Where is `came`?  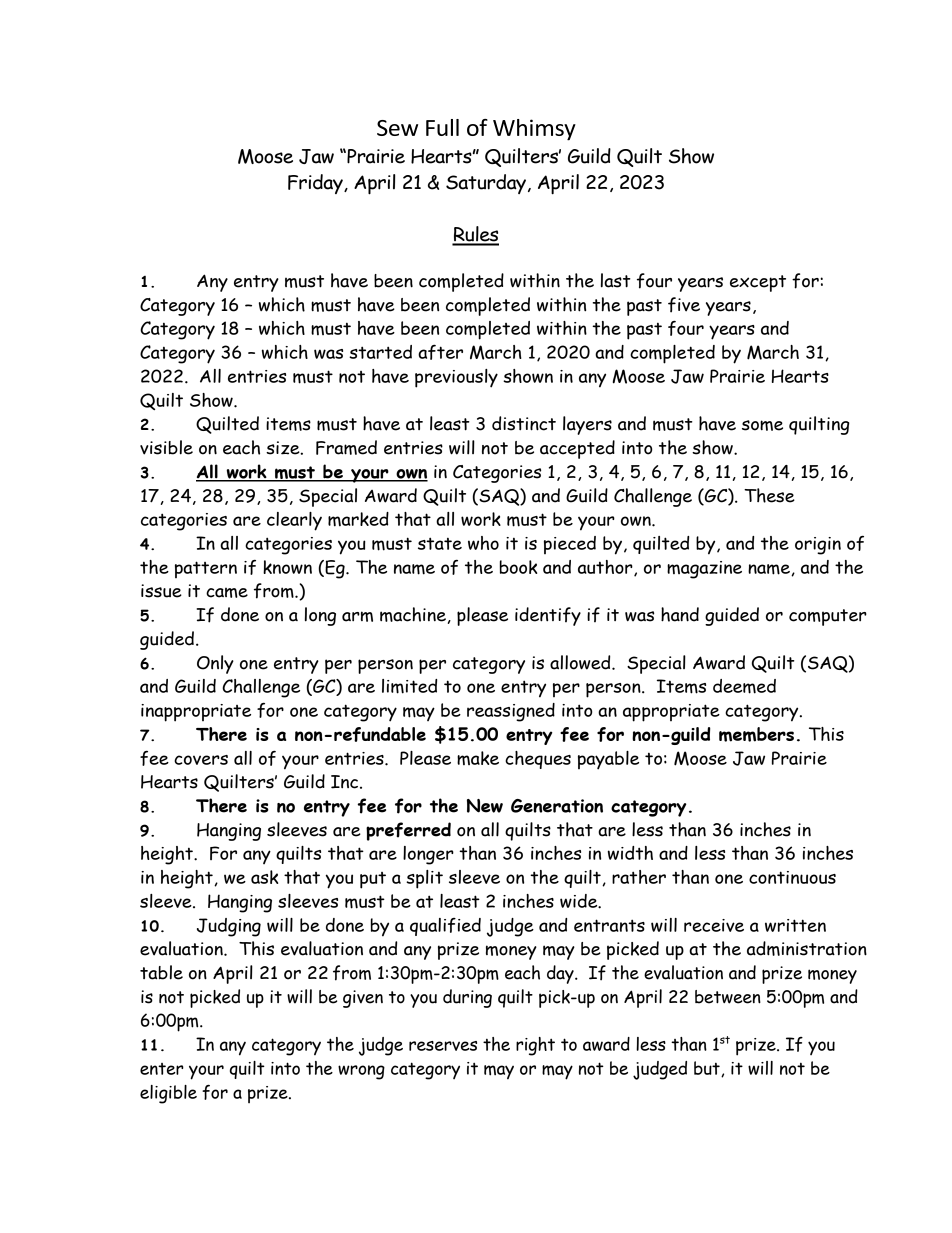 came is located at coordinates (227, 592).
